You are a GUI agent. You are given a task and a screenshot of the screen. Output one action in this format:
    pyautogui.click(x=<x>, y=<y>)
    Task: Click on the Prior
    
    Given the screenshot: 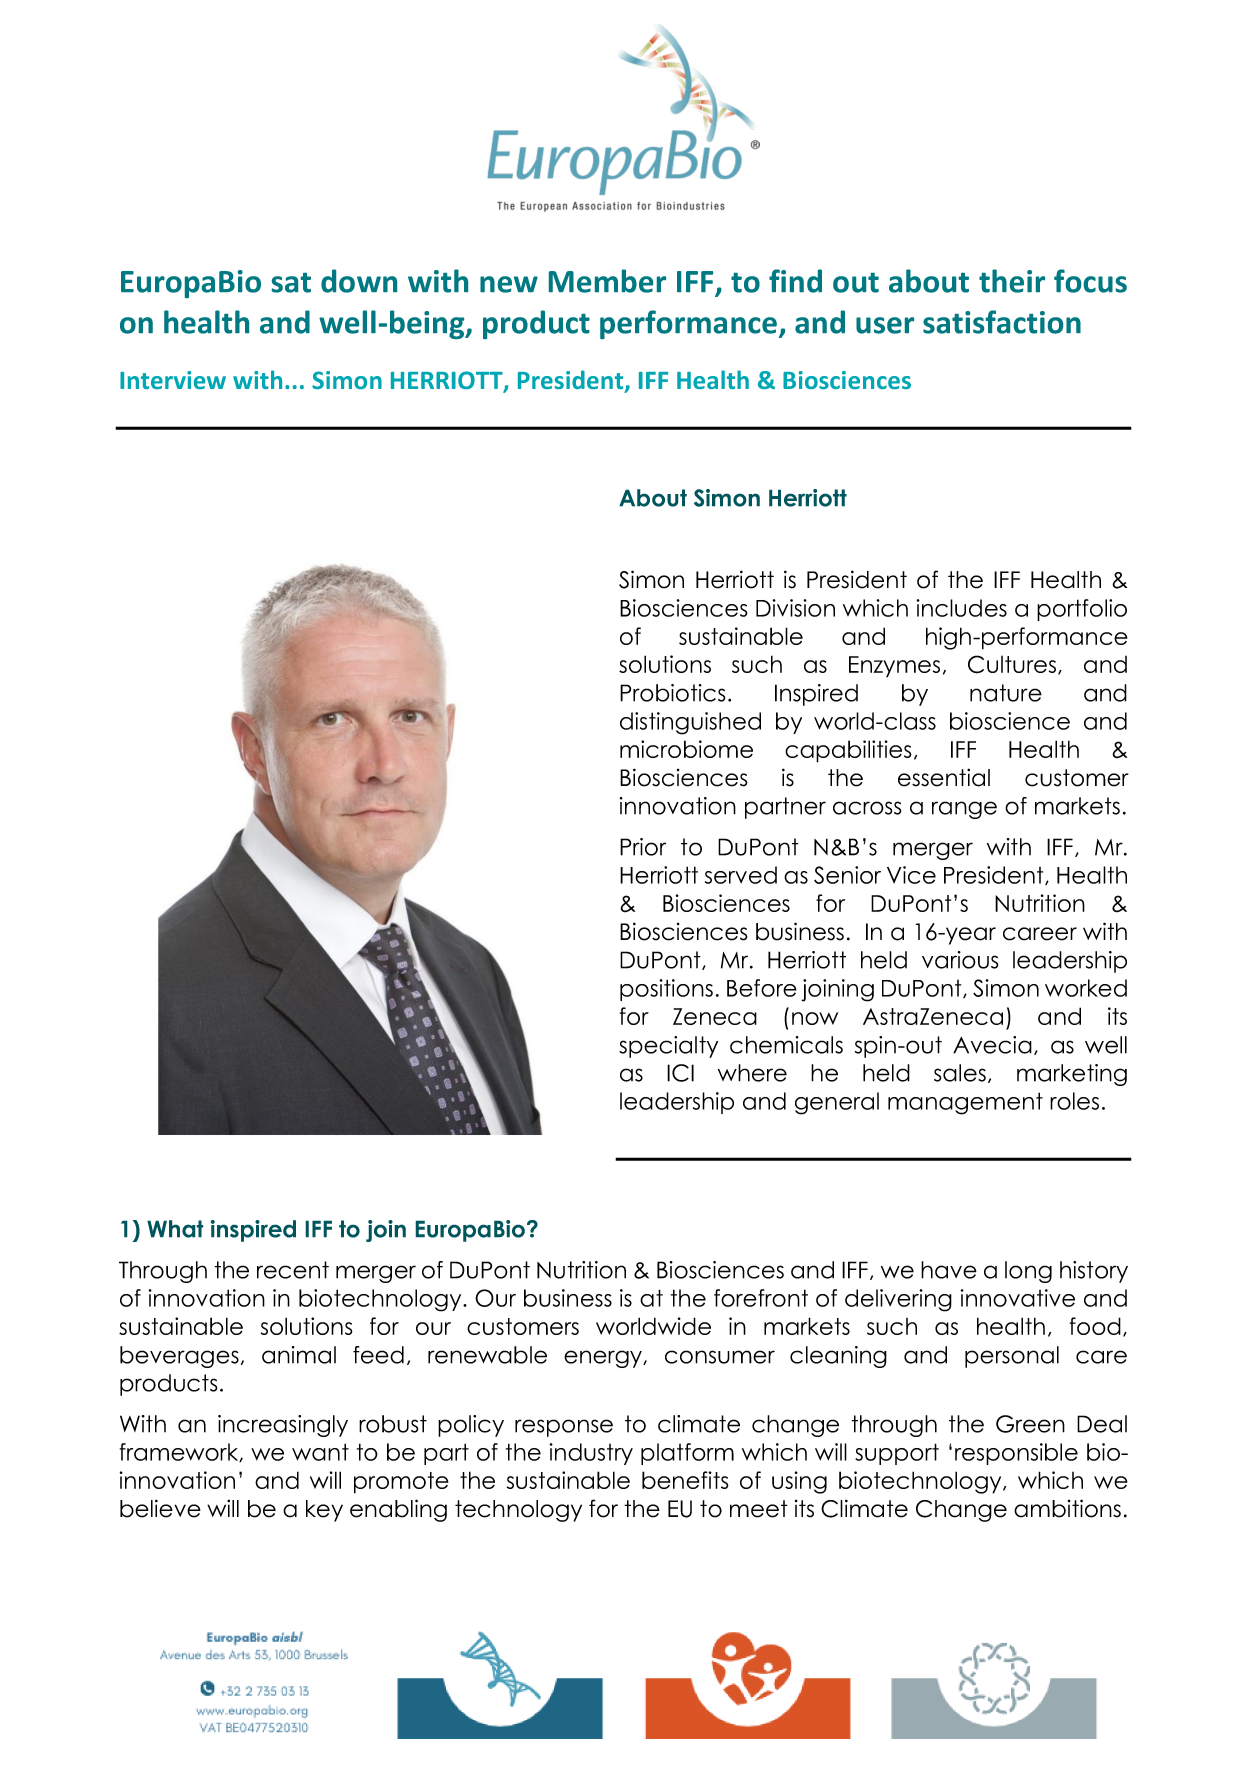 What is the action you would take?
    pyautogui.click(x=643, y=847)
